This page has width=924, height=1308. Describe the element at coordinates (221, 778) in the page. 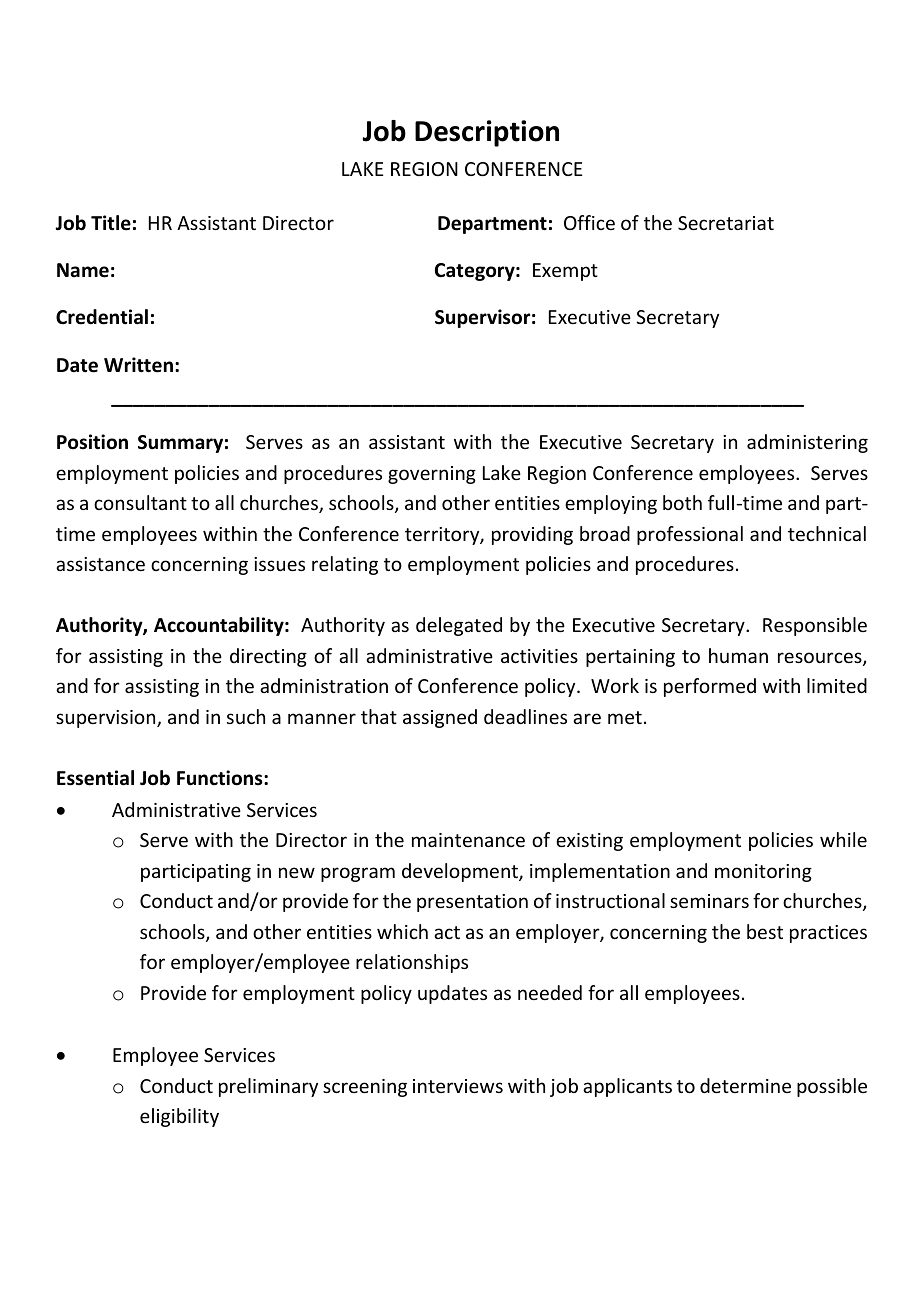

I see `Functions` at that location.
